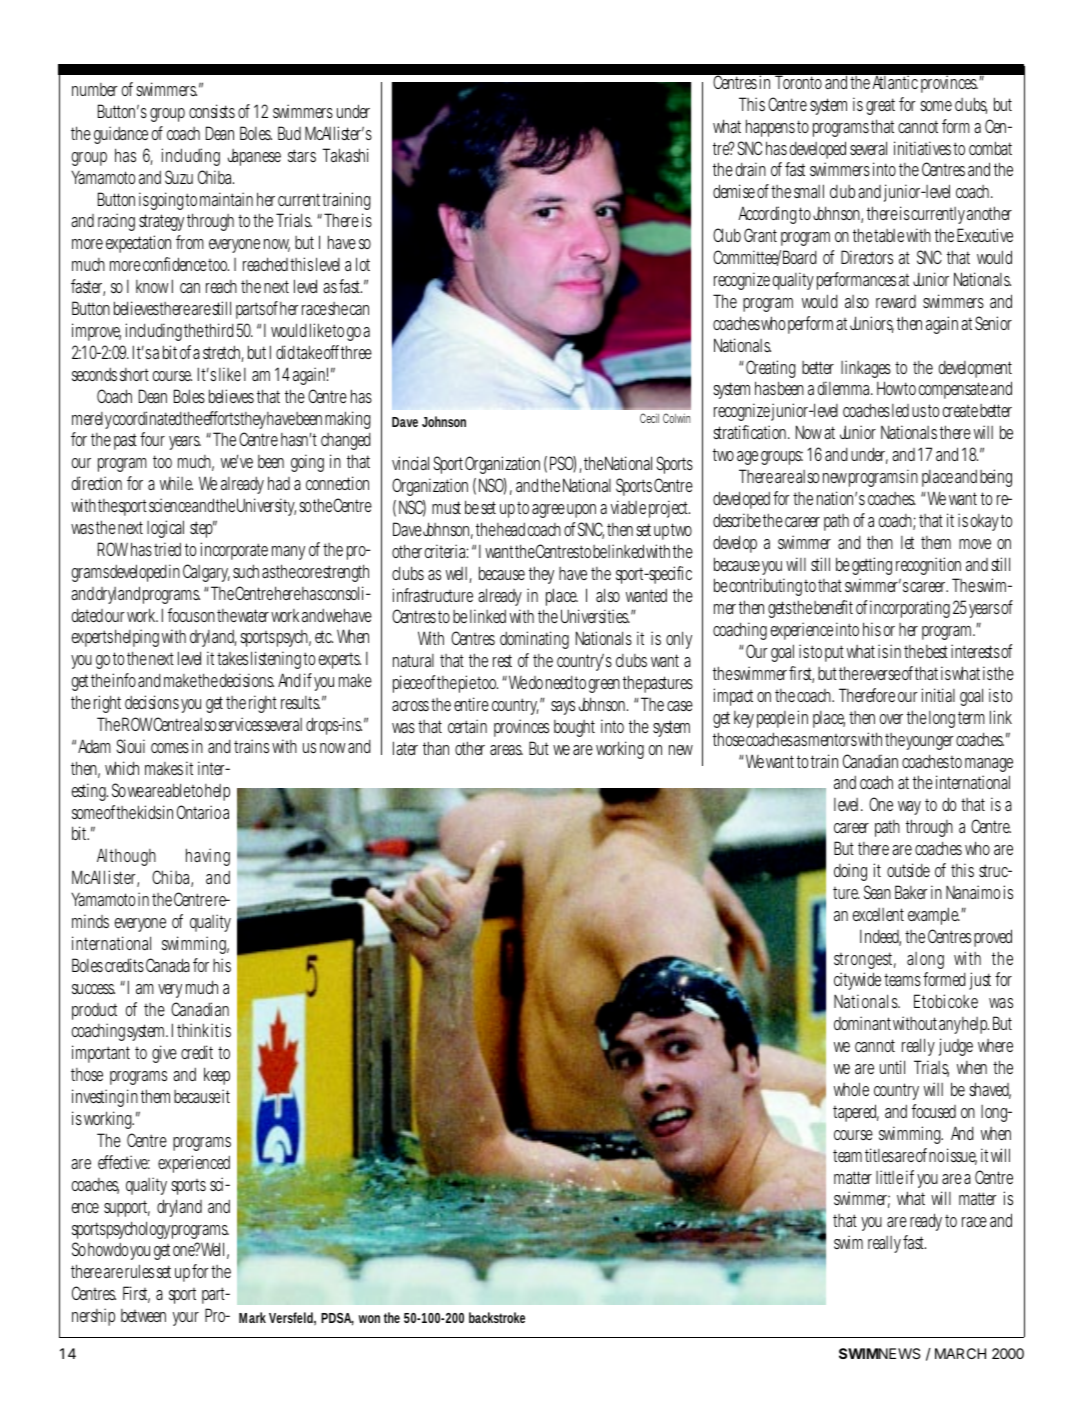 The height and width of the document is (1412, 1083). I want to click on your, so click(186, 1319).
